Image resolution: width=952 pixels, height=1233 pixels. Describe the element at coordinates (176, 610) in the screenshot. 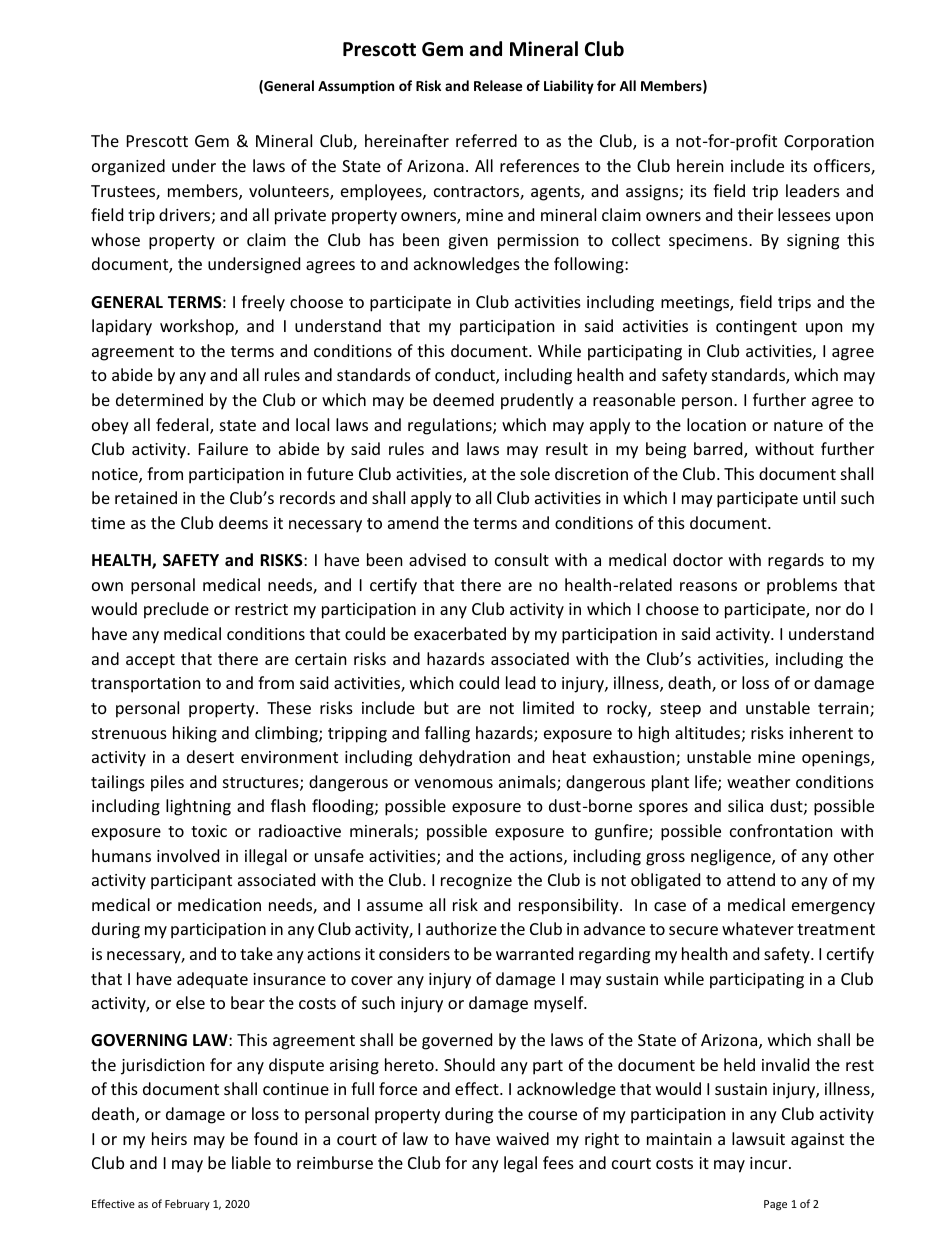

I see `preclude` at that location.
